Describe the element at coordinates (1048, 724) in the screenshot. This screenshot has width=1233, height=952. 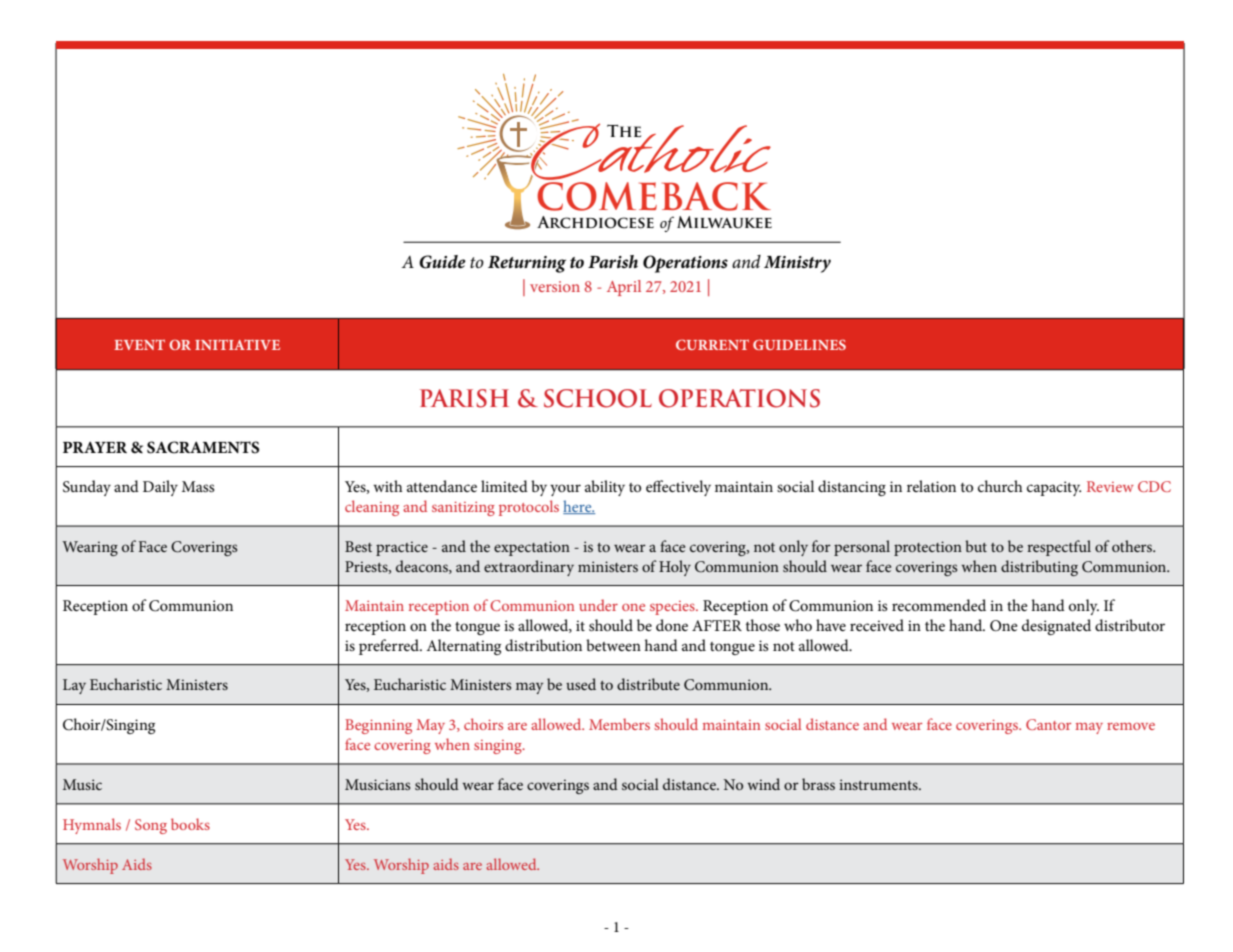
I see `Cantor` at that location.
